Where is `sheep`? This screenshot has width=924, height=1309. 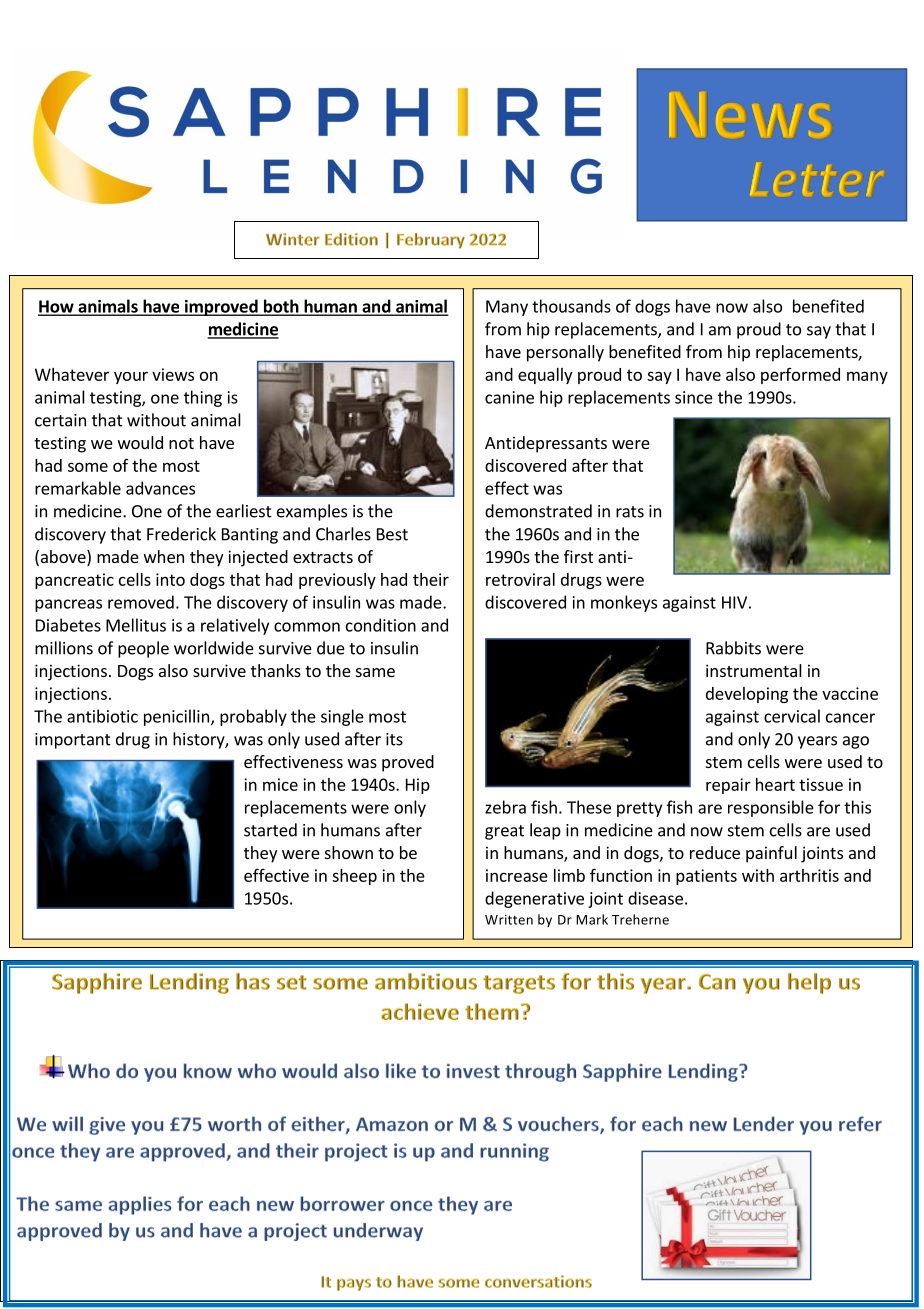
sheep is located at coordinates (354, 877).
